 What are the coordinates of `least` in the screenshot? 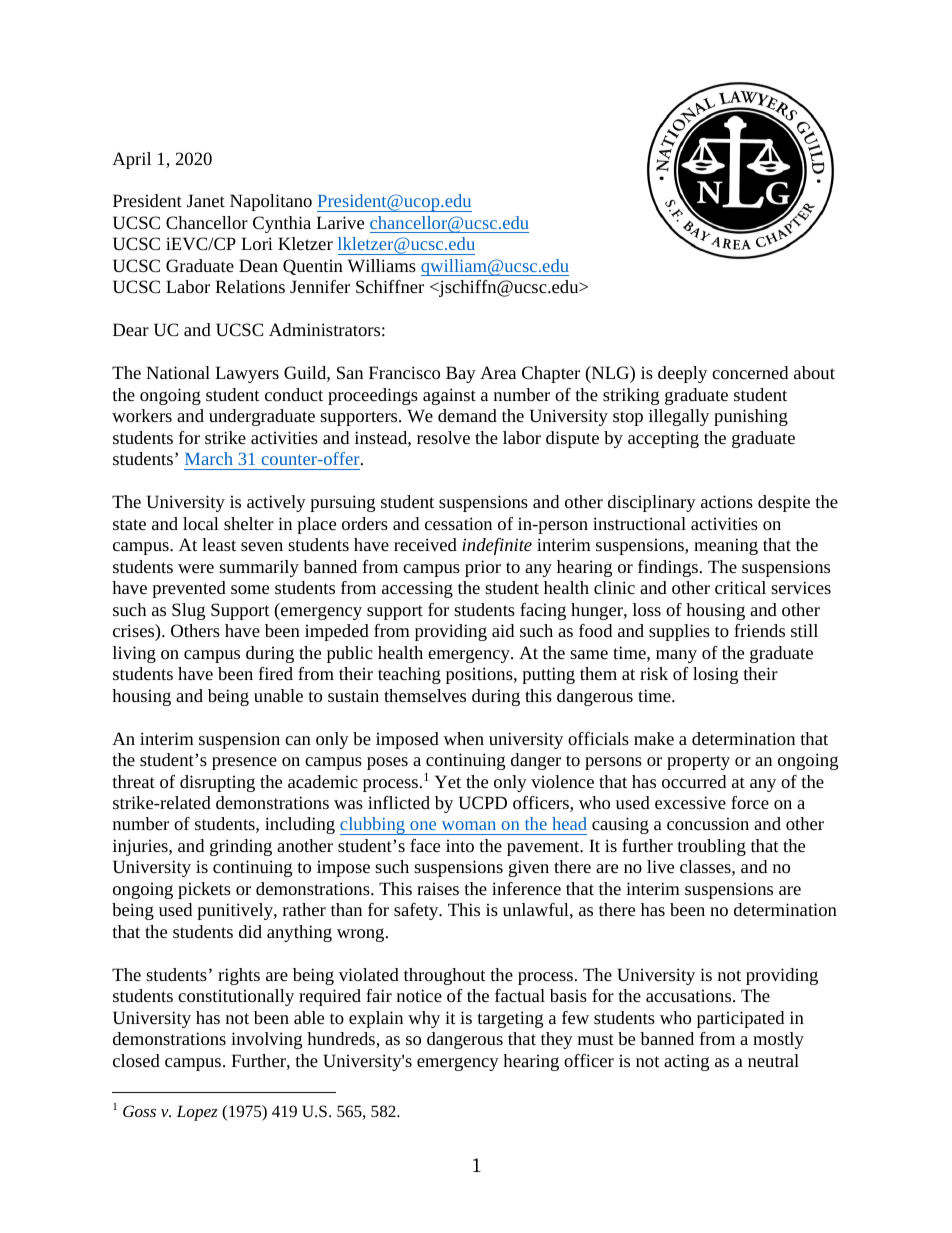 It's located at (219, 544).
